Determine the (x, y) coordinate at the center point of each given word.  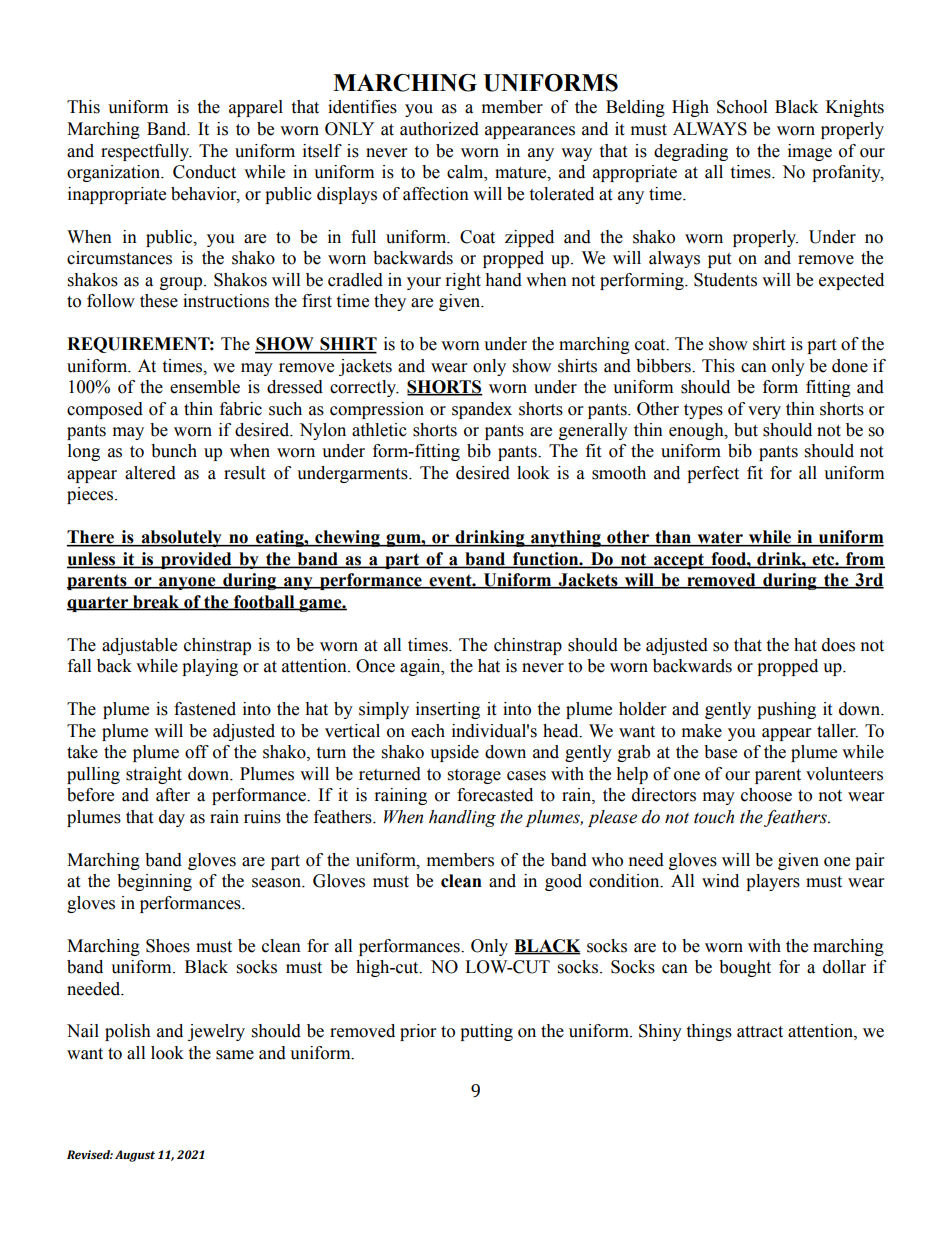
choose (766, 795)
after (173, 795)
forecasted (495, 795)
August (135, 1156)
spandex (482, 410)
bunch (174, 451)
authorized (439, 129)
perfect (713, 474)
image (810, 152)
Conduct (204, 172)
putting (486, 1032)
